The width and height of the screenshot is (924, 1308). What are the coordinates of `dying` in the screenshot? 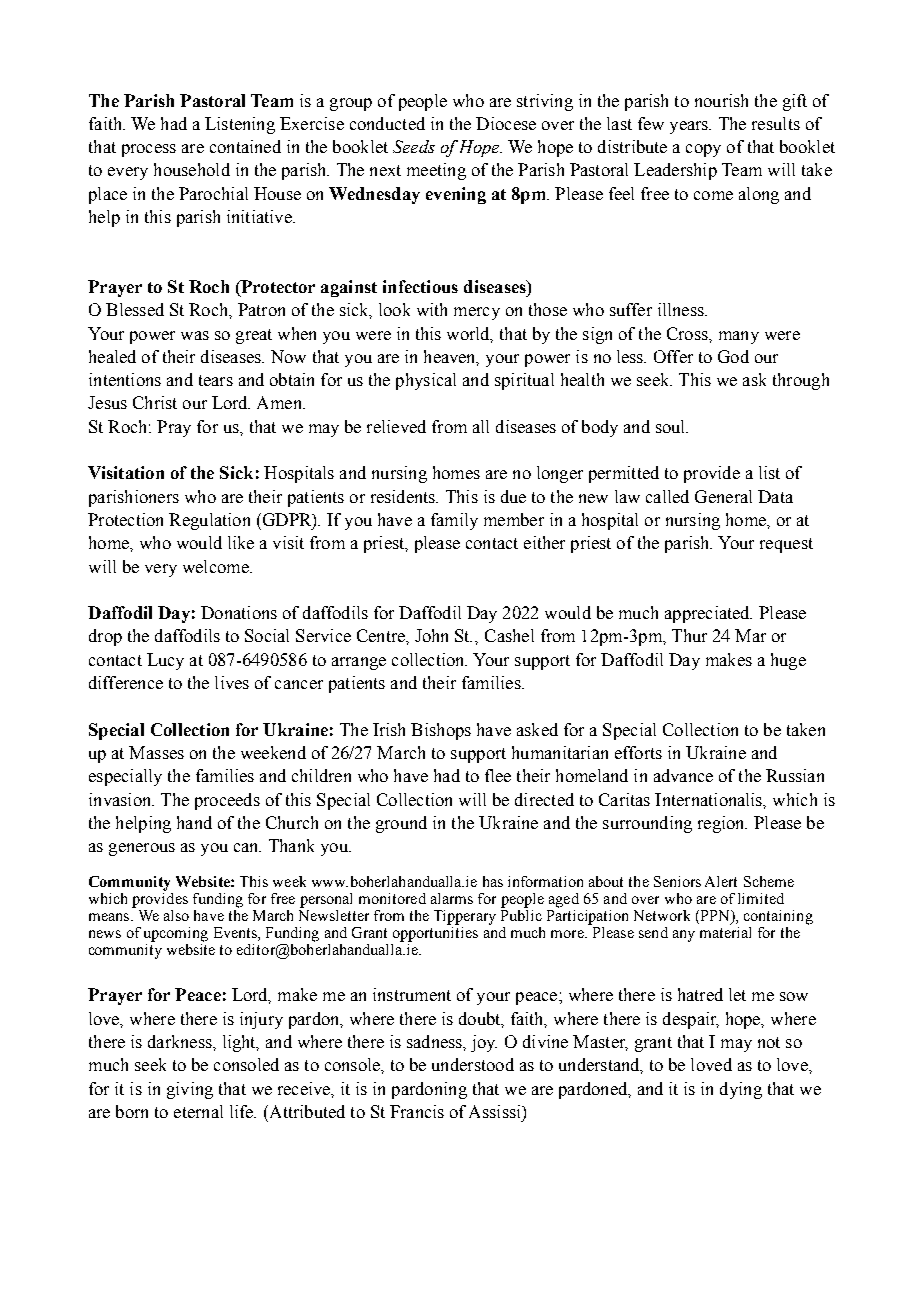 It's located at (741, 1090).
